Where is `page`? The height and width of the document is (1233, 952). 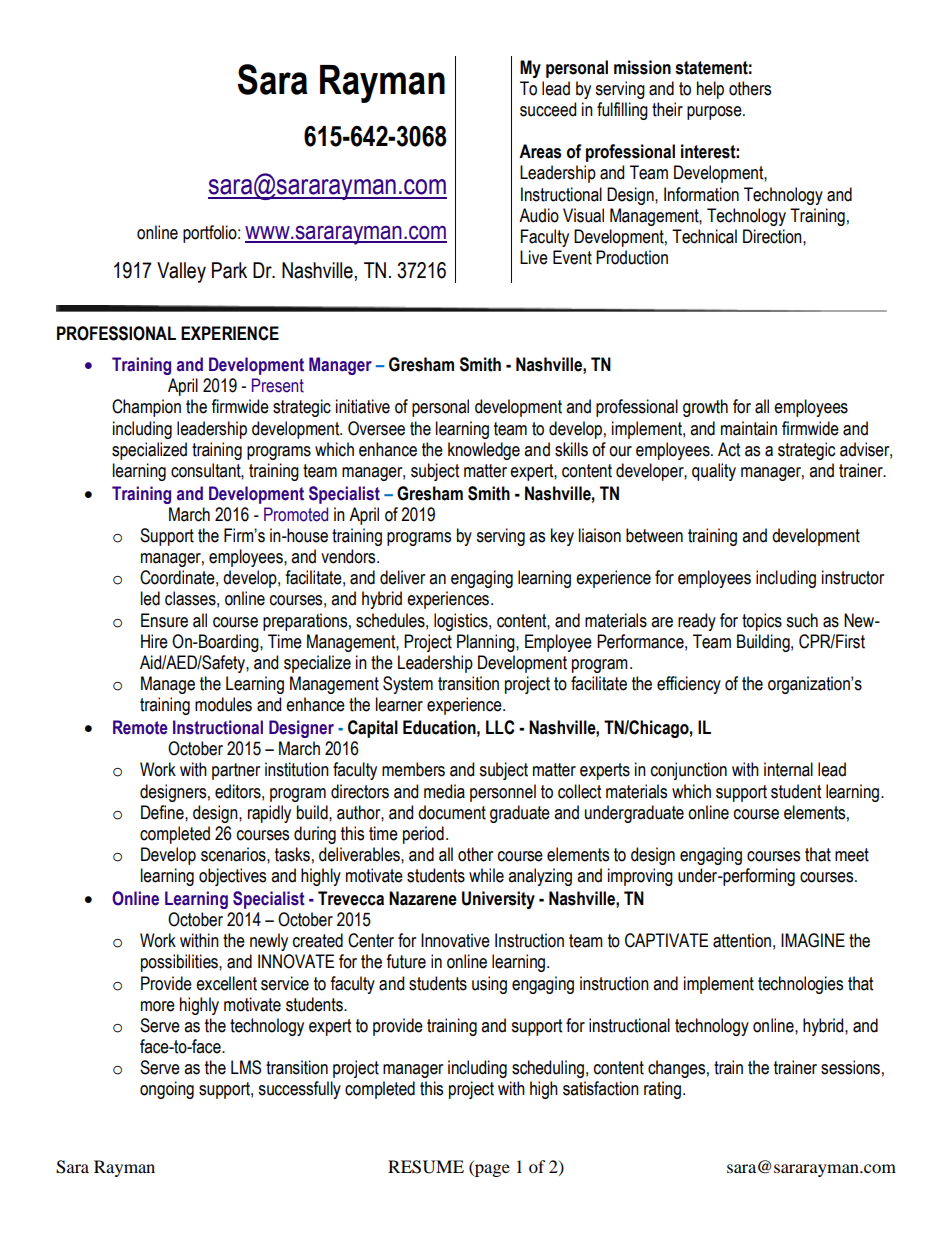 page is located at coordinates (491, 1170).
